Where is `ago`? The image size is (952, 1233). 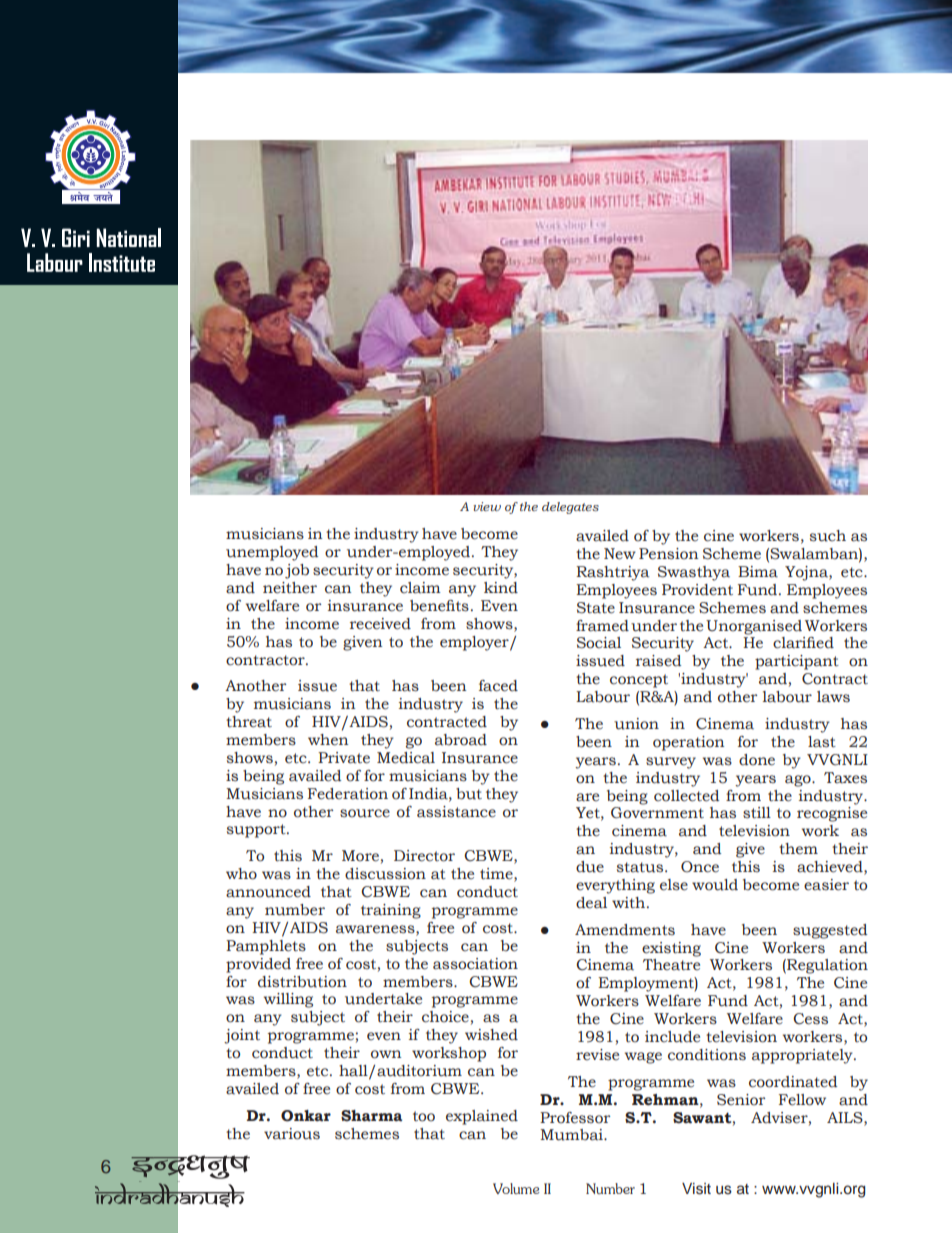 ago is located at coordinates (799, 781).
